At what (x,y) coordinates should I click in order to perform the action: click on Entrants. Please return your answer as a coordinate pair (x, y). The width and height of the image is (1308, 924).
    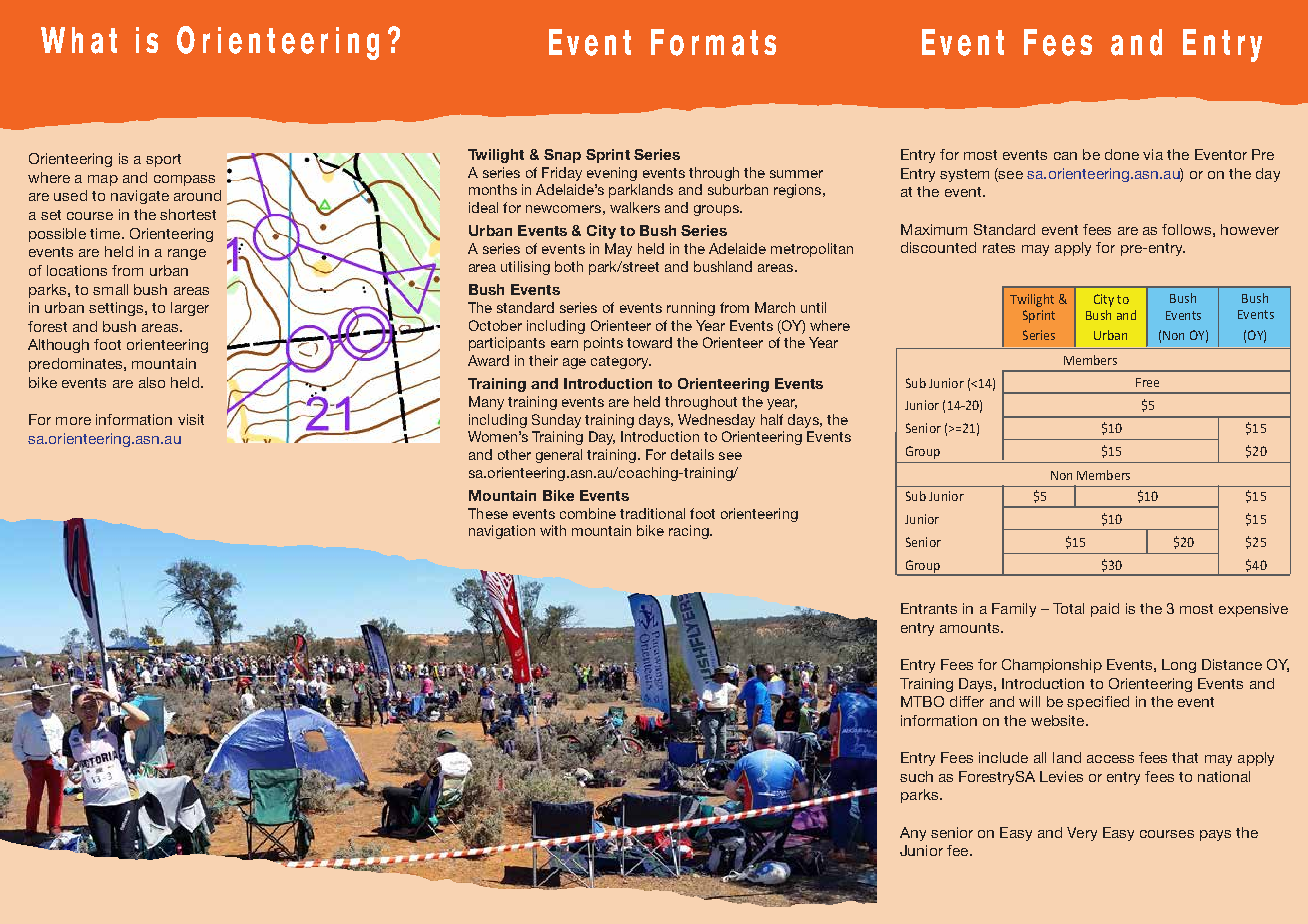
    Looking at the image, I should click on (929, 608).
